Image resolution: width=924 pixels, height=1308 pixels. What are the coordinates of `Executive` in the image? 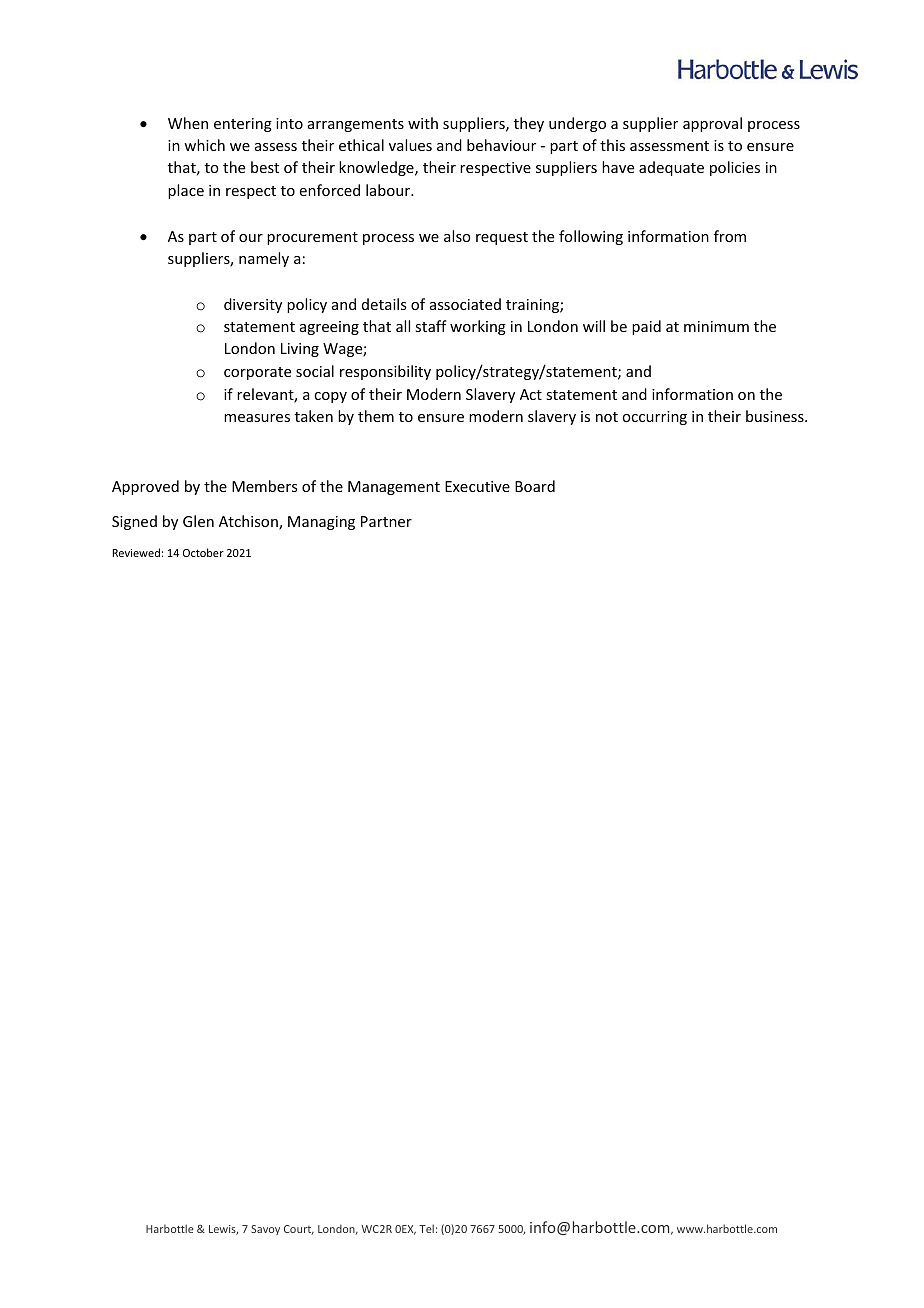 It's located at (477, 486).
